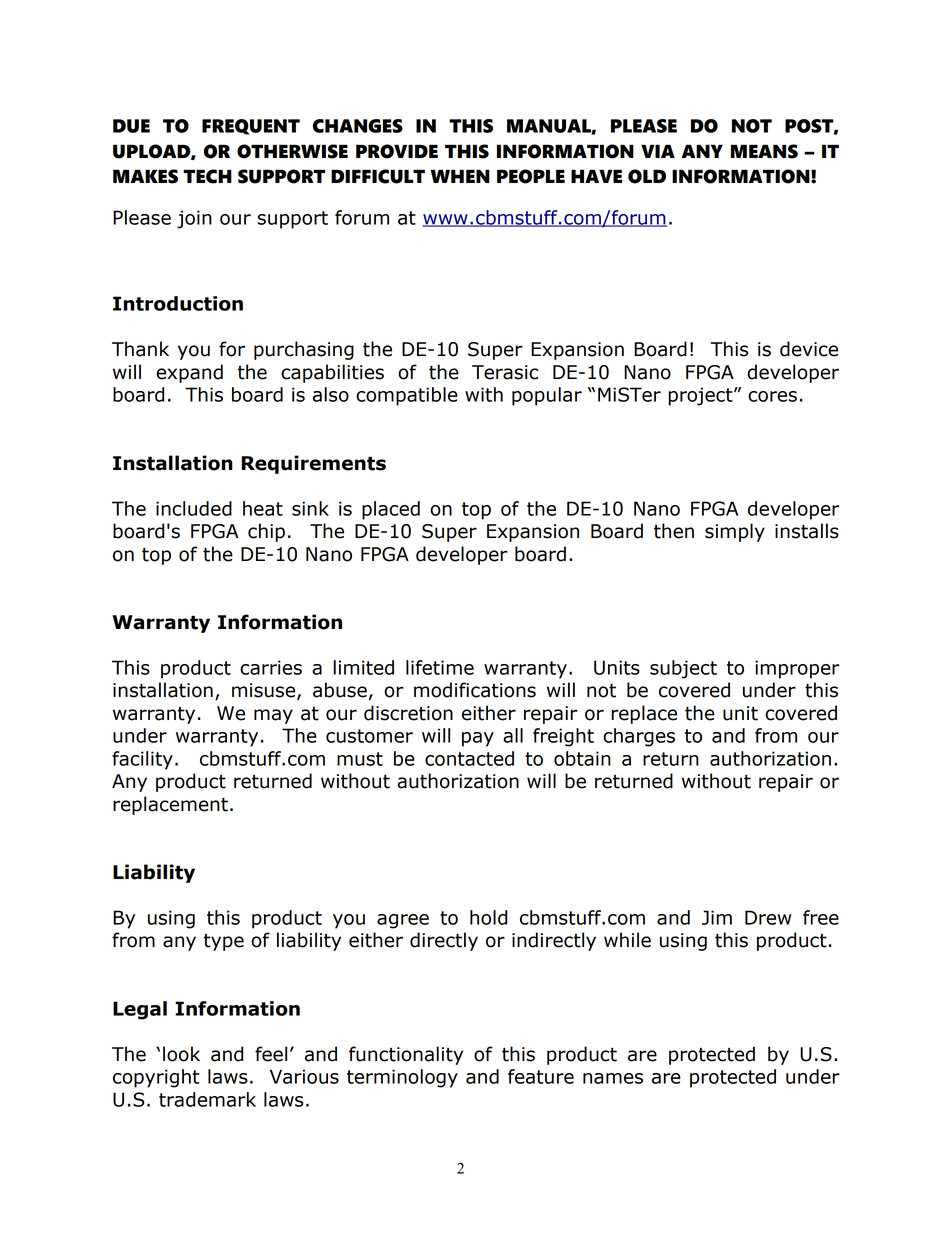 The image size is (952, 1233). Describe the element at coordinates (613, 1078) in the screenshot. I see `names` at that location.
